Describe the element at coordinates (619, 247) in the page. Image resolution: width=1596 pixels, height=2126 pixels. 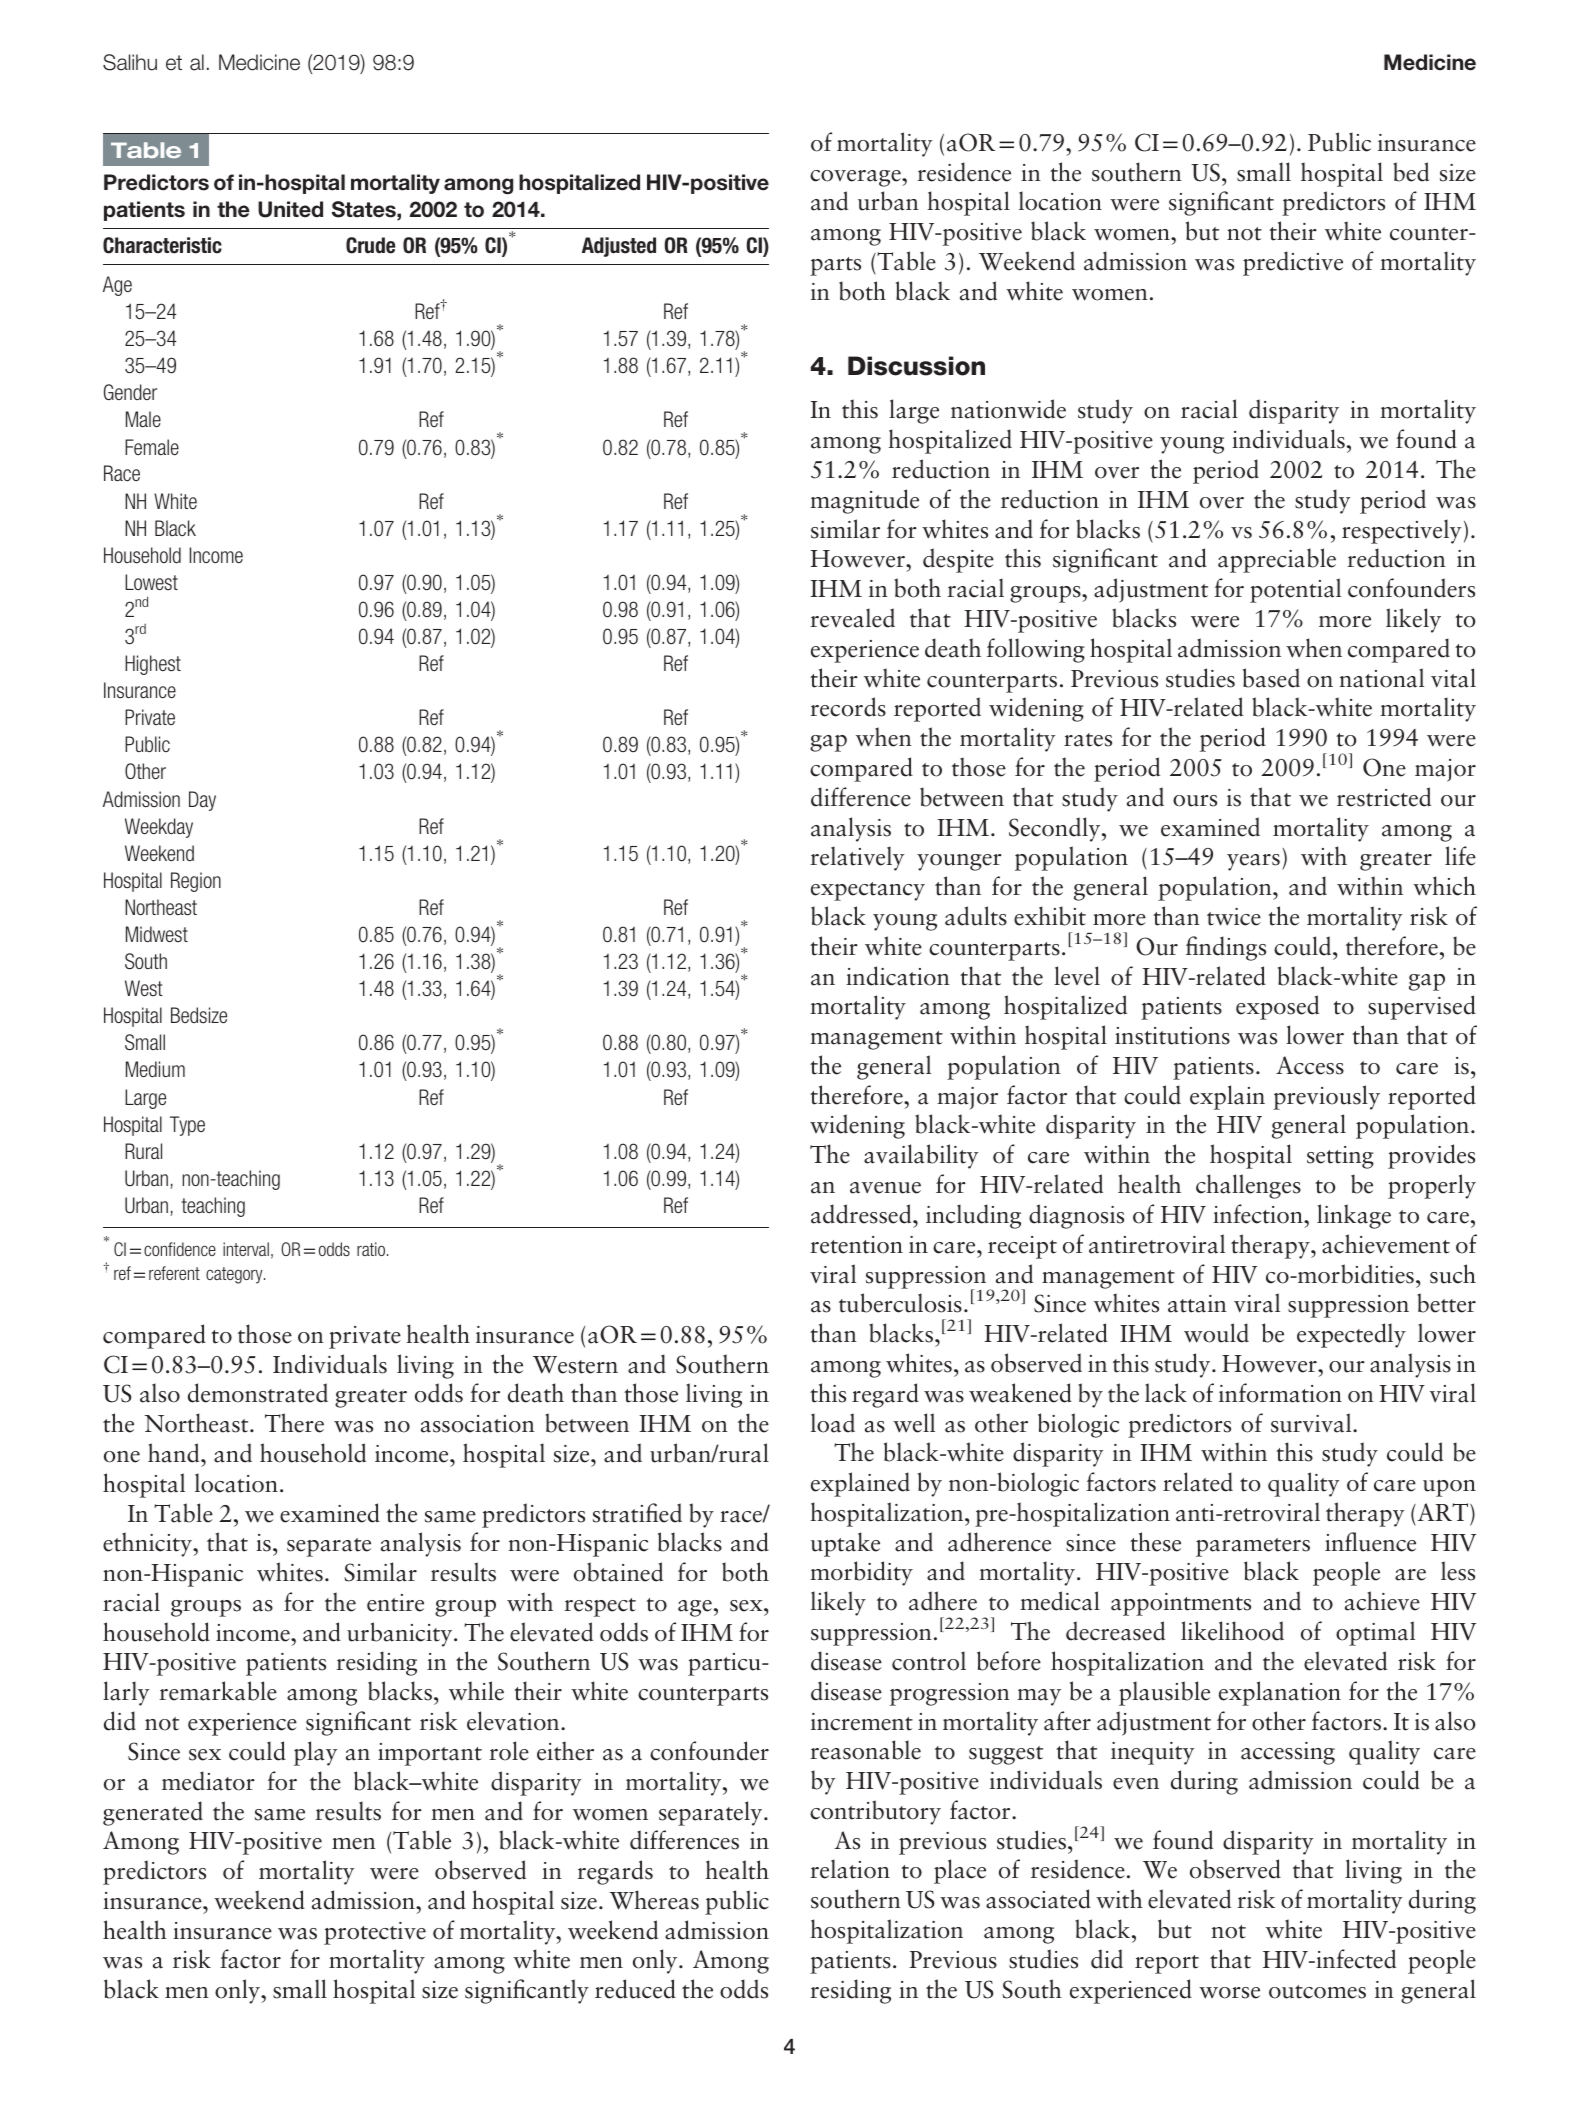
I see `Adjusted` at that location.
